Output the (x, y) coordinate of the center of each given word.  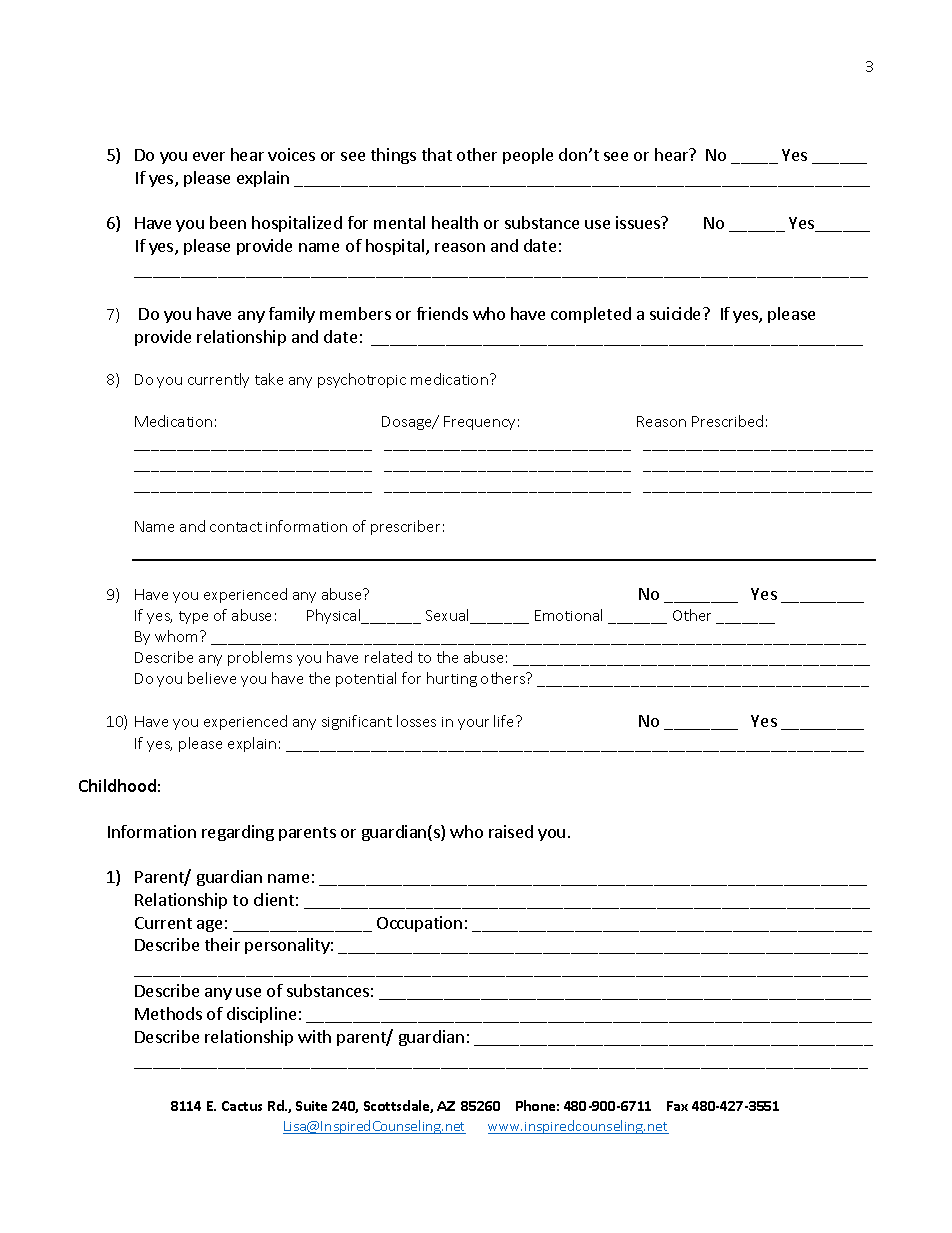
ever (209, 156)
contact (236, 527)
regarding (238, 833)
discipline (261, 1015)
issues (639, 222)
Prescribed (727, 421)
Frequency (479, 423)
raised (511, 831)
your (473, 724)
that (437, 154)
